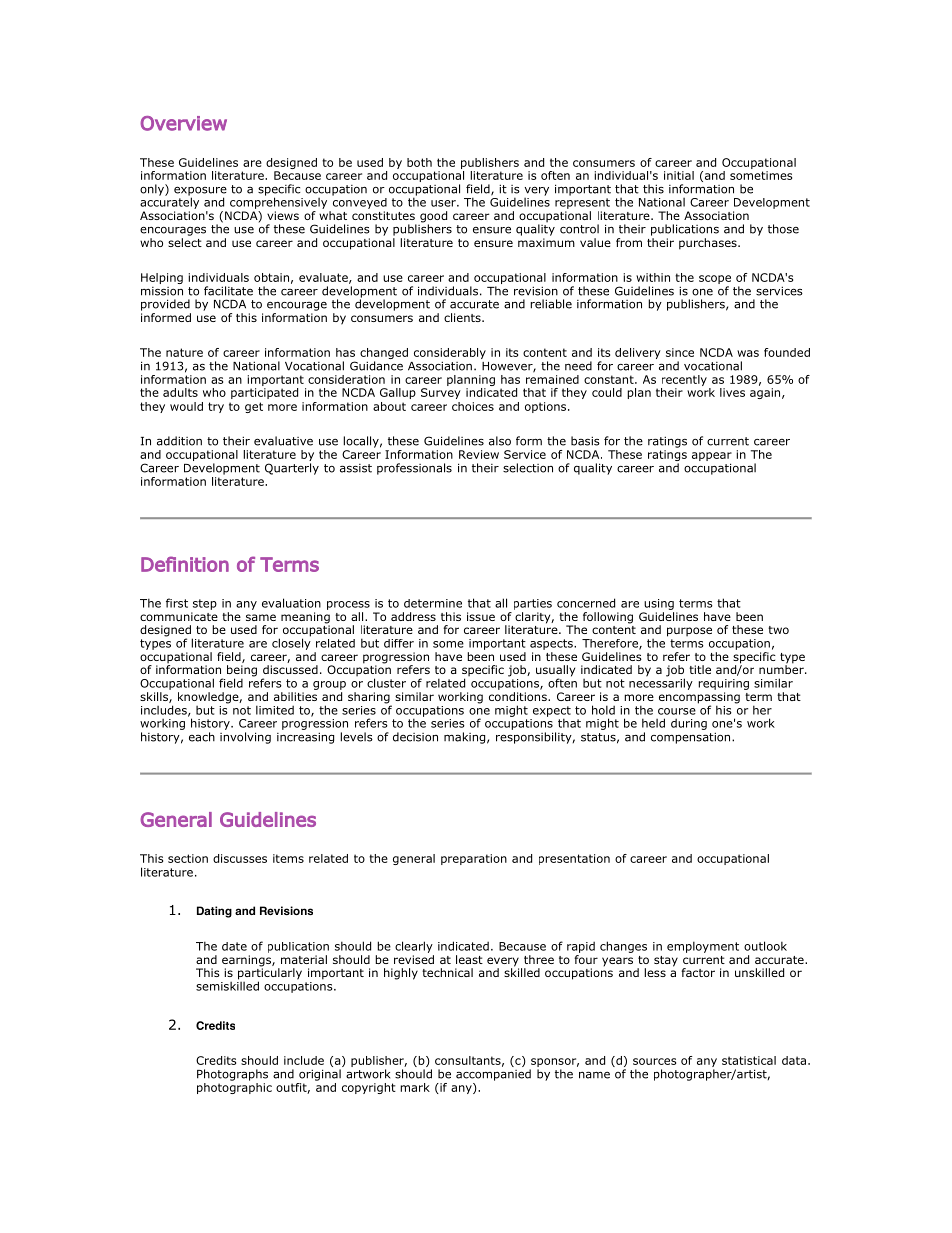 The image size is (952, 1233). I want to click on preparation, so click(474, 859).
